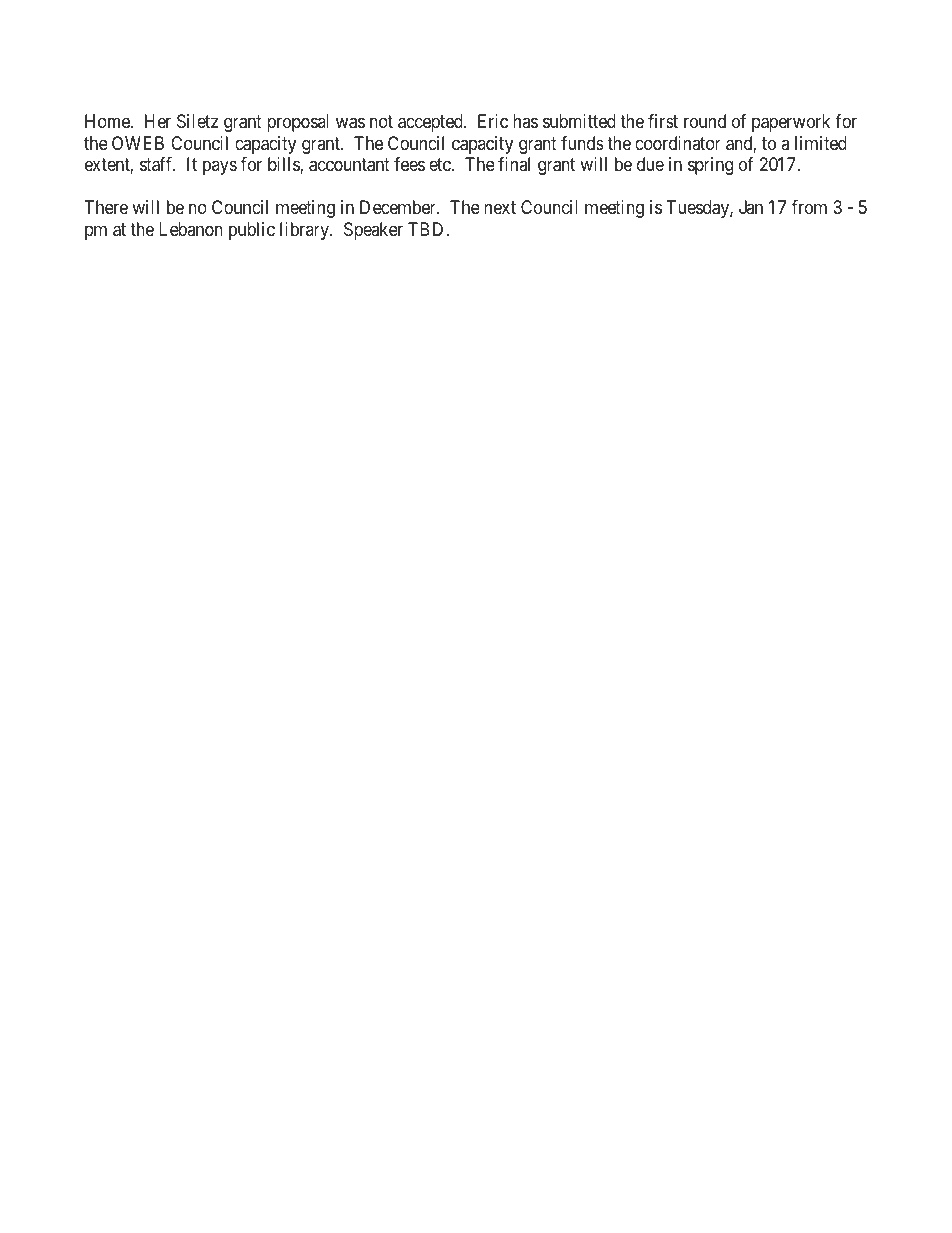  What do you see at coordinates (158, 164) in the screenshot?
I see `staff` at bounding box center [158, 164].
